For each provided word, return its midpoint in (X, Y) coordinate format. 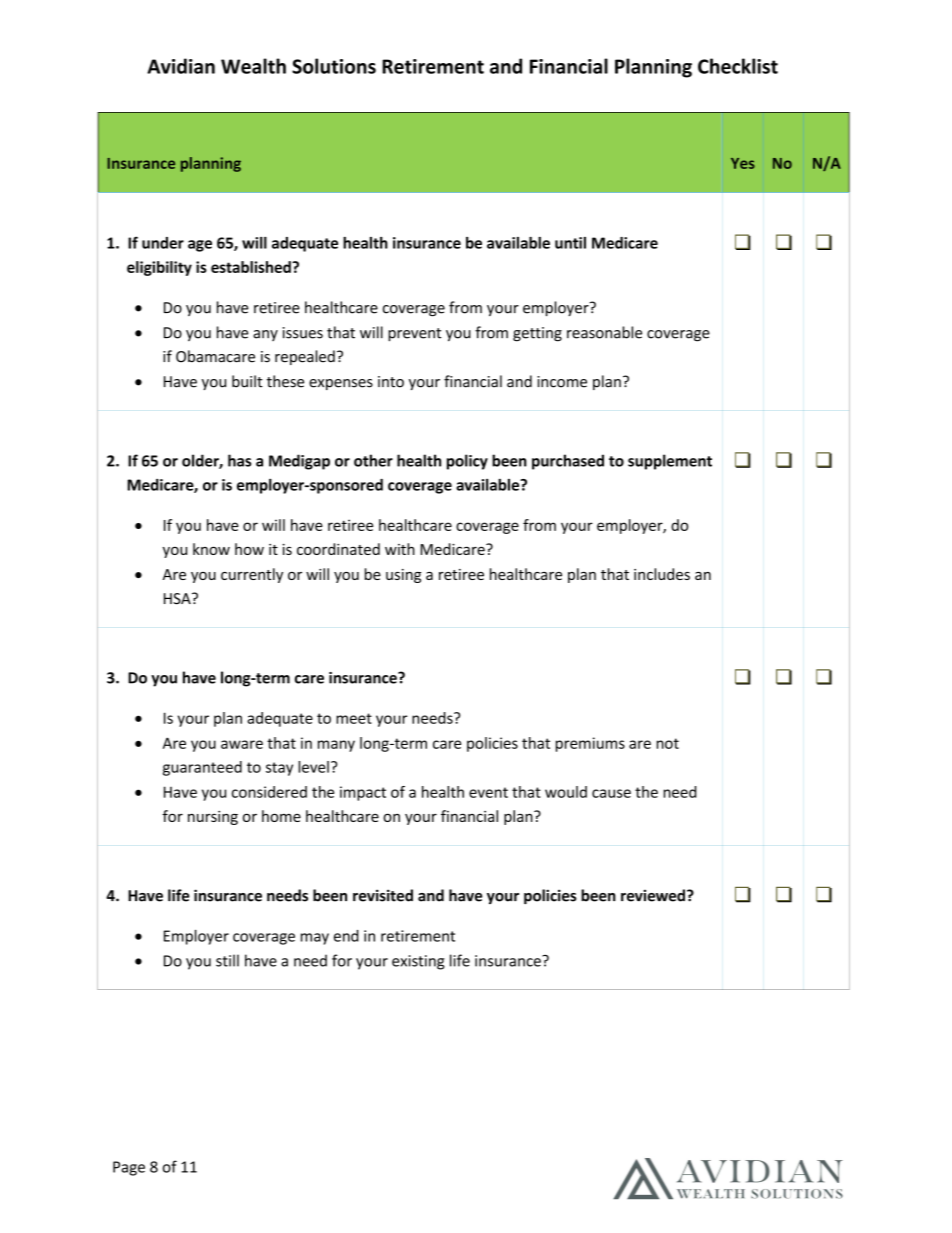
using (403, 576)
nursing (213, 818)
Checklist (738, 66)
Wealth (253, 66)
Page (129, 1168)
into (391, 382)
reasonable (604, 332)
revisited (383, 895)
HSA (178, 599)
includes (662, 574)
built (247, 381)
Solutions (334, 66)
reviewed (653, 895)
